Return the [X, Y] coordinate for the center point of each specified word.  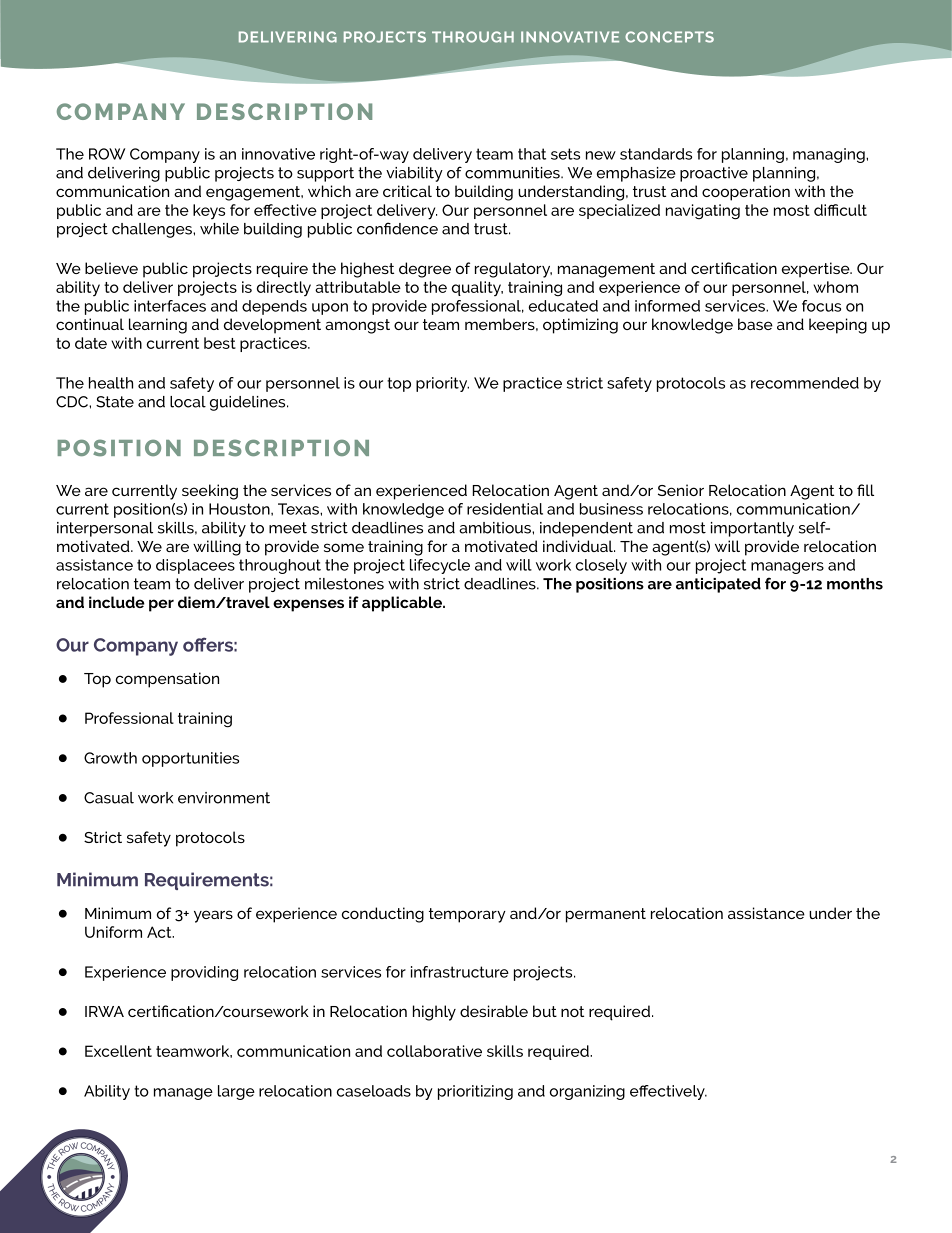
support [325, 174]
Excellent [118, 1051]
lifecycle [440, 566]
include [117, 602]
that [532, 154]
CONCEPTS [669, 37]
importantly [752, 529]
